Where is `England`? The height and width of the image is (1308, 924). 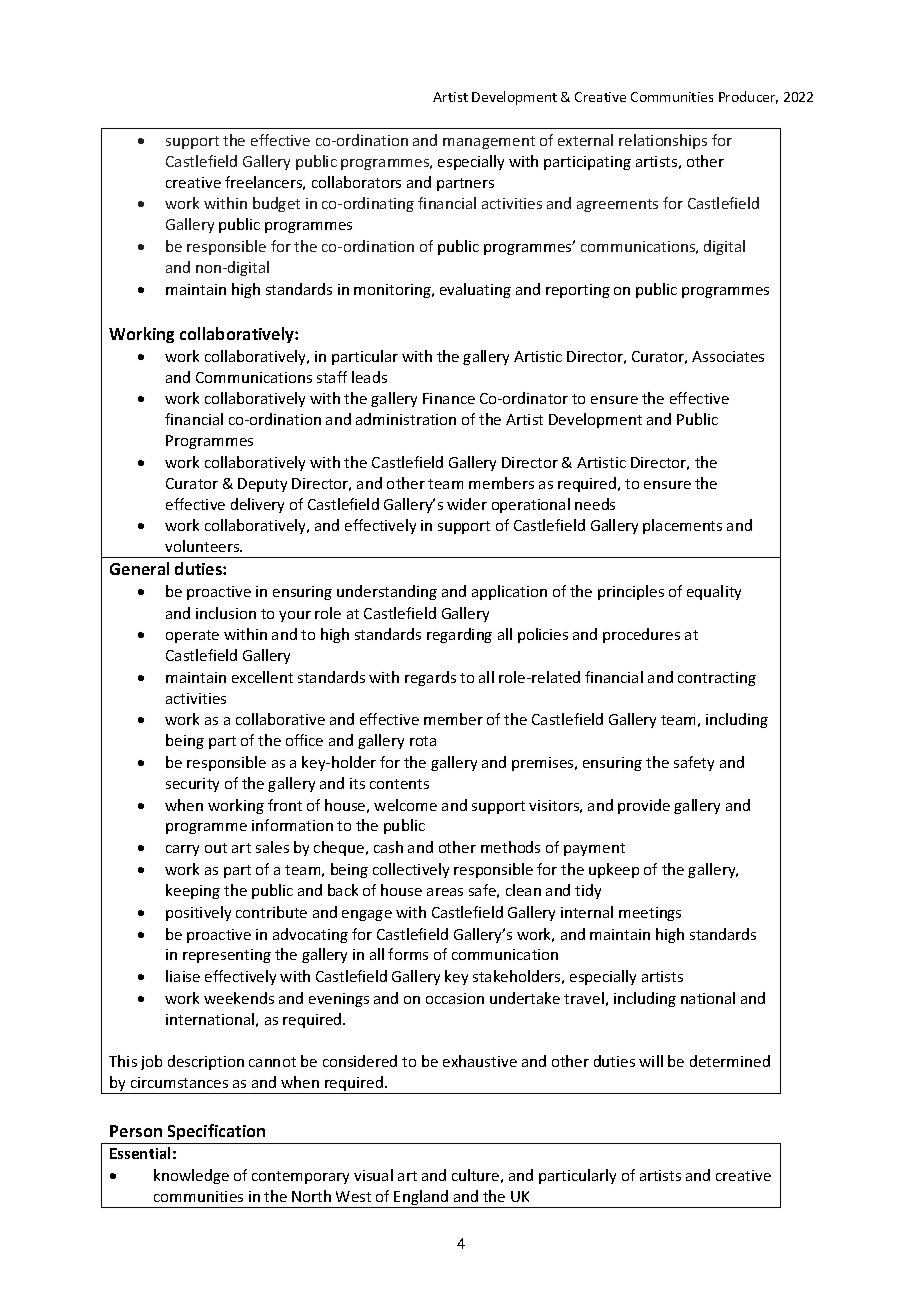 England is located at coordinates (422, 1199).
